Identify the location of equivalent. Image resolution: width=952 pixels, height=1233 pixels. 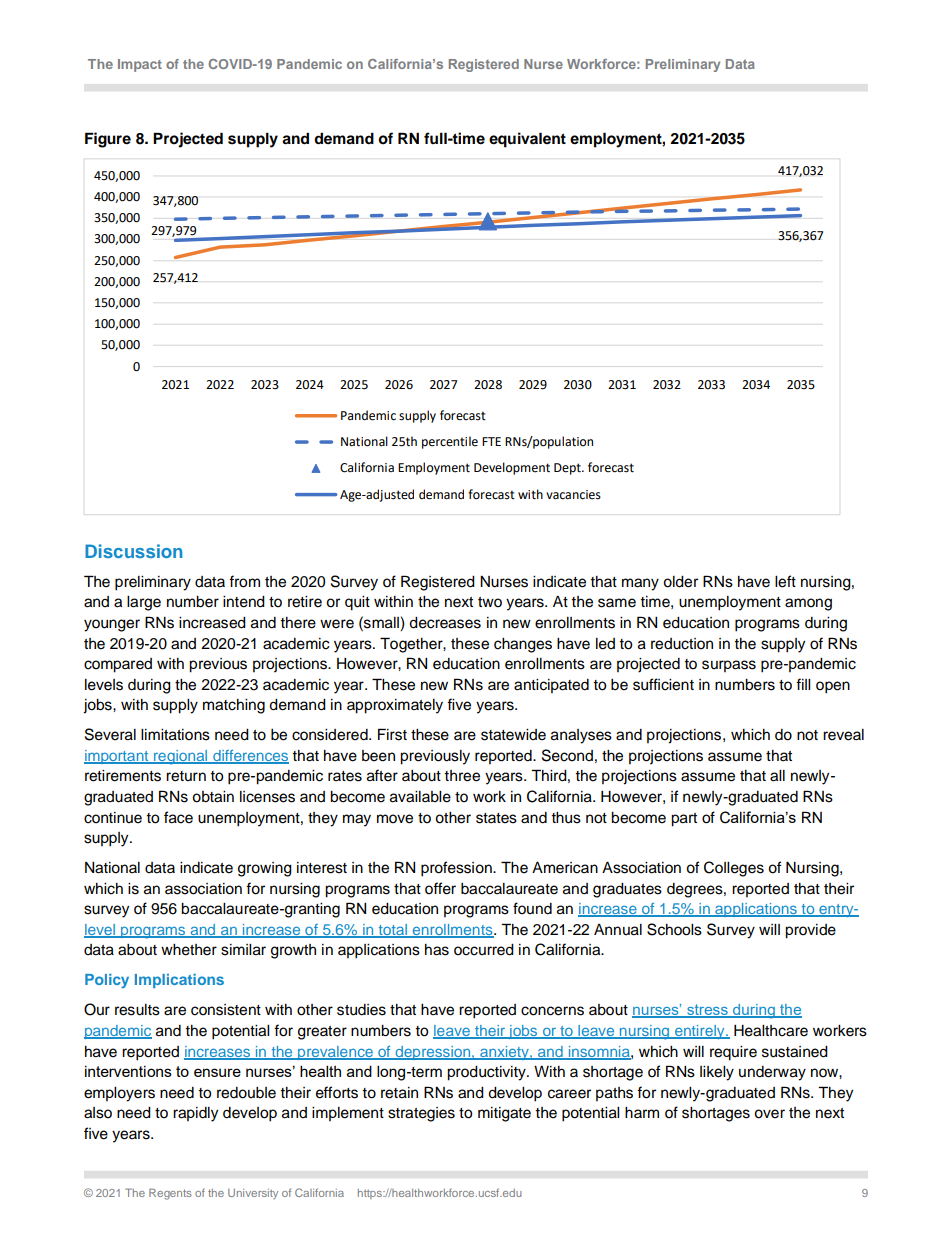
(527, 140).
